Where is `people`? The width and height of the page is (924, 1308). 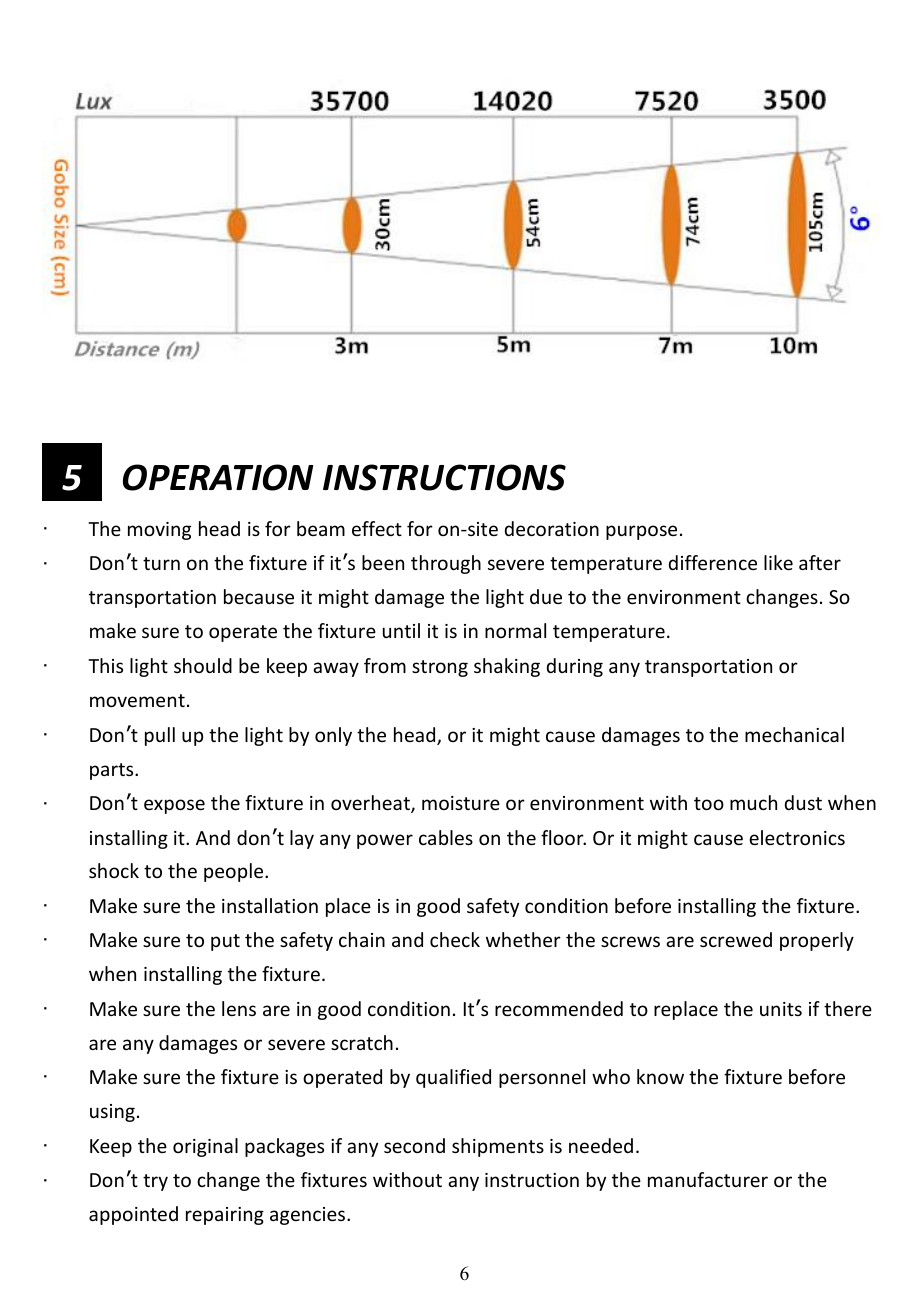 people is located at coordinates (235, 872).
